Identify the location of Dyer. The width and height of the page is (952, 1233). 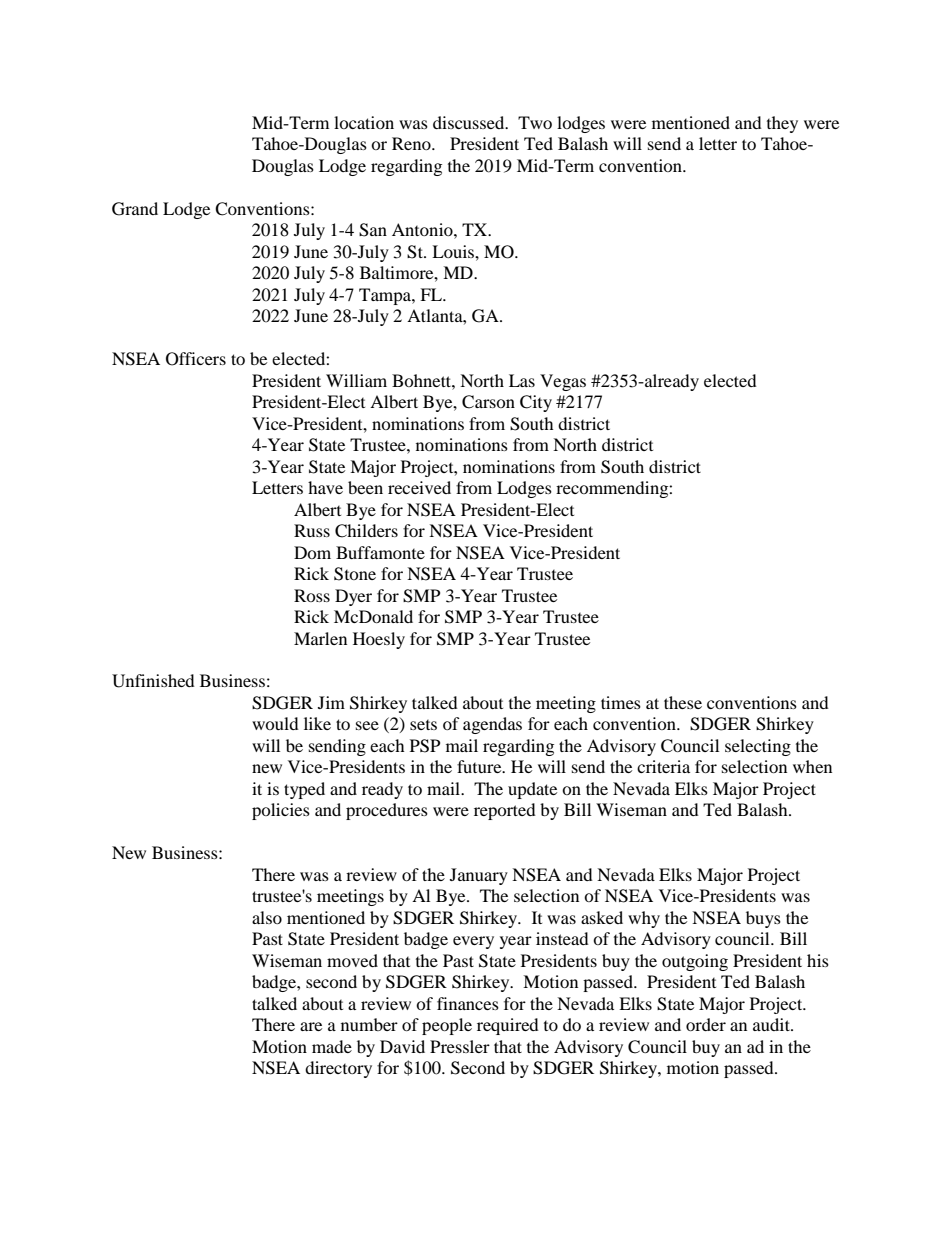
(353, 597).
